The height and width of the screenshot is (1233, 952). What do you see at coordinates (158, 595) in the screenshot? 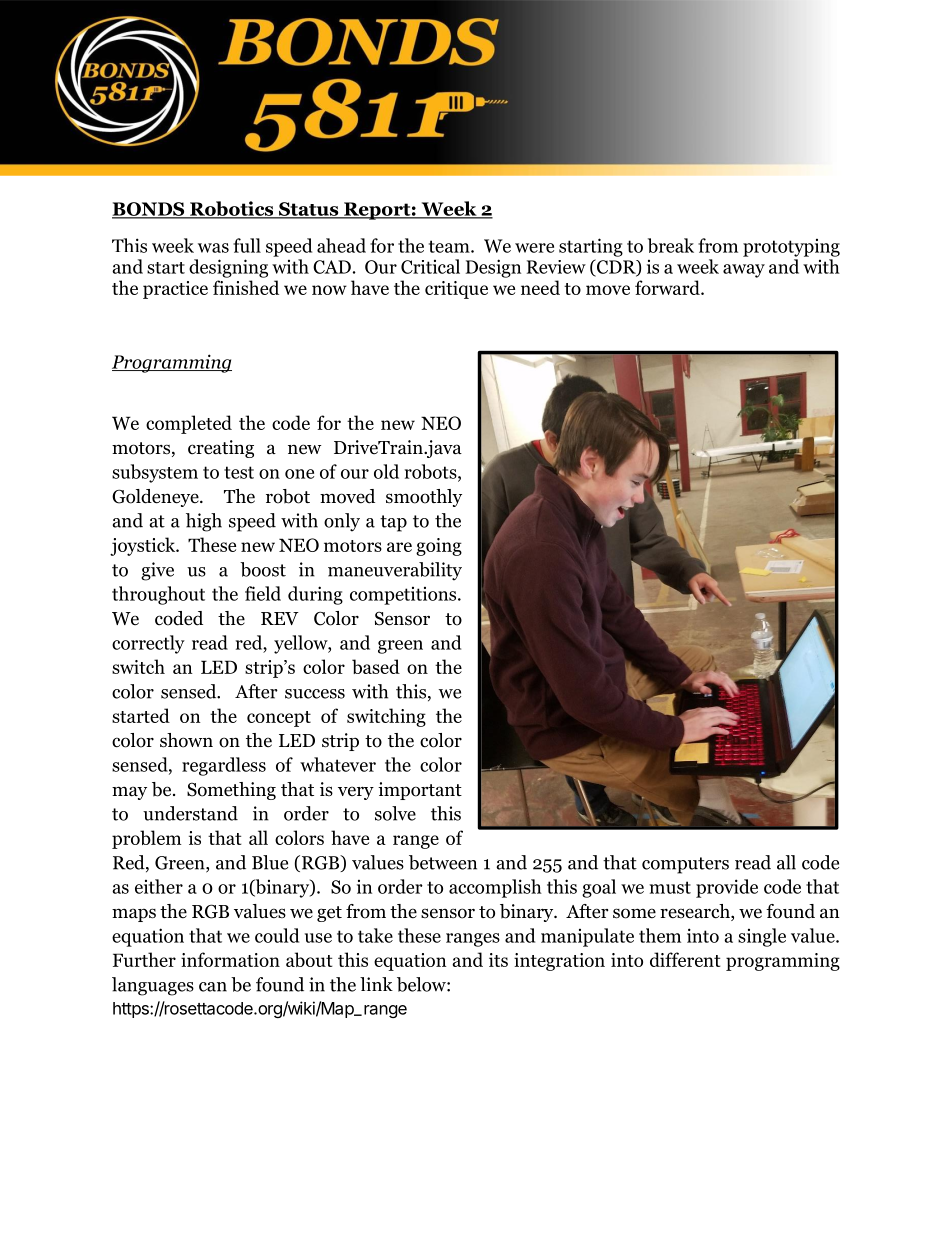
I see `throughout` at bounding box center [158, 595].
